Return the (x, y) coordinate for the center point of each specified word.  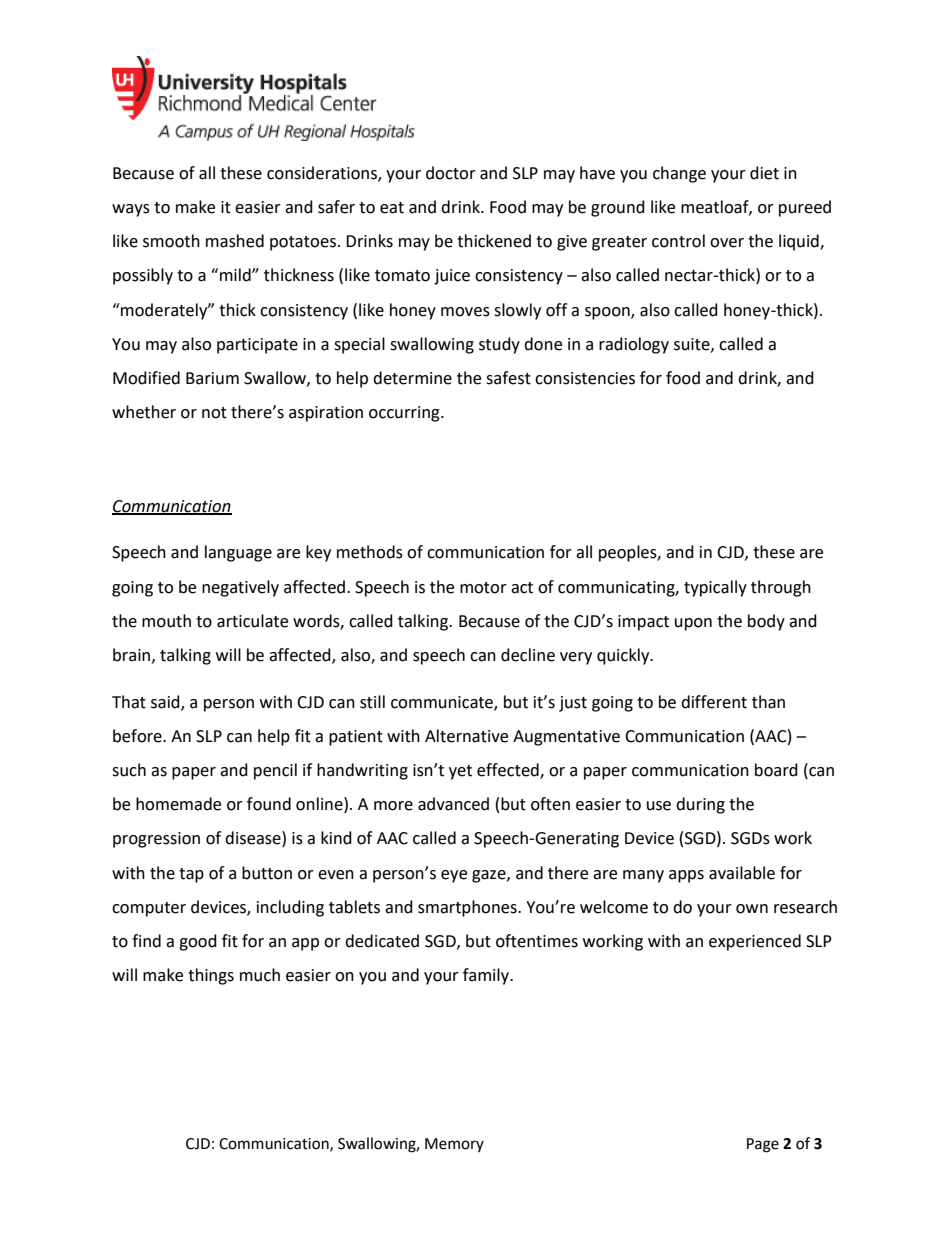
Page (763, 1145)
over (727, 243)
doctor (451, 173)
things (211, 976)
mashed (235, 241)
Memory (454, 1145)
